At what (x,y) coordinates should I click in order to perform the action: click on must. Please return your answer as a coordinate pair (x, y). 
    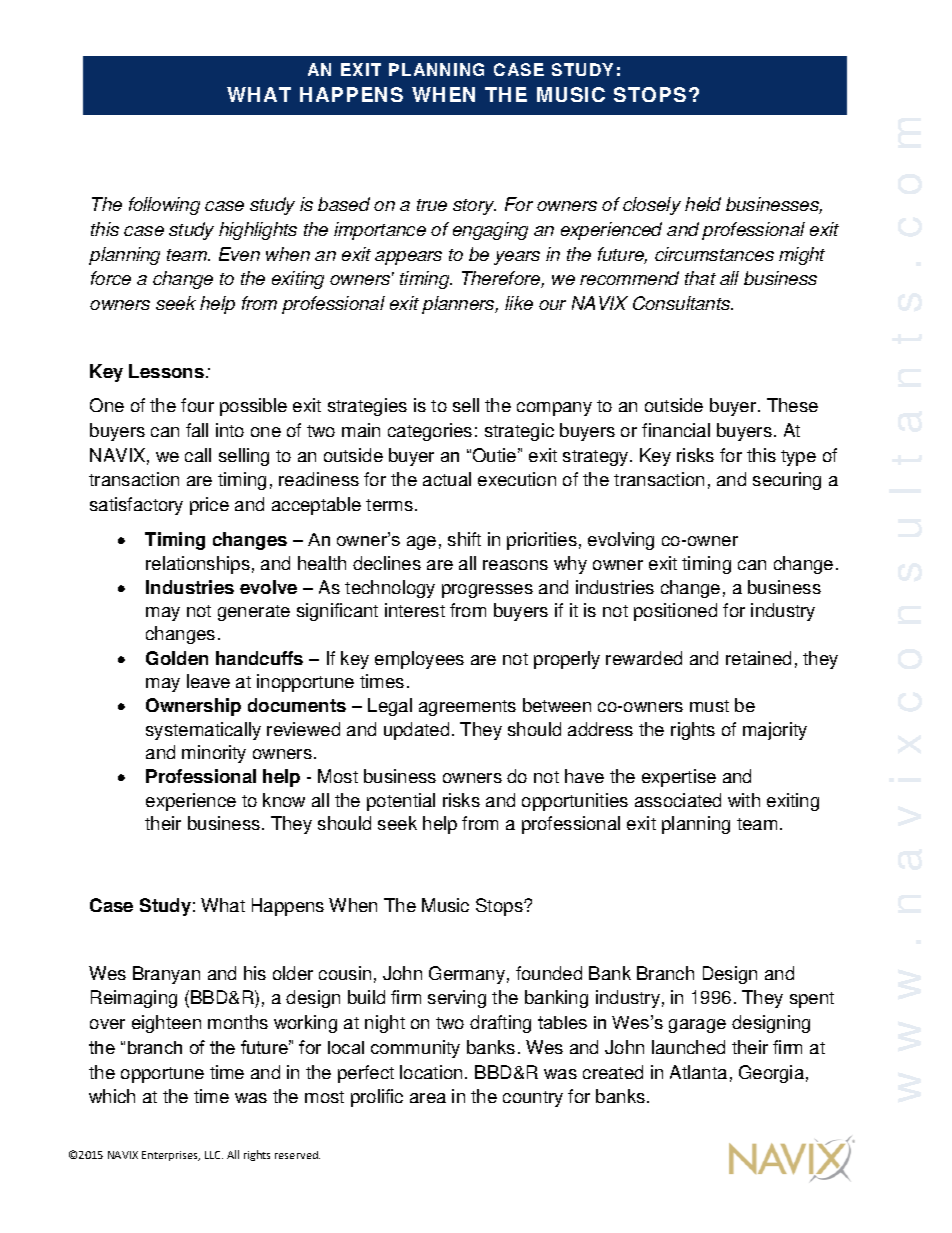
    Looking at the image, I should click on (709, 706).
